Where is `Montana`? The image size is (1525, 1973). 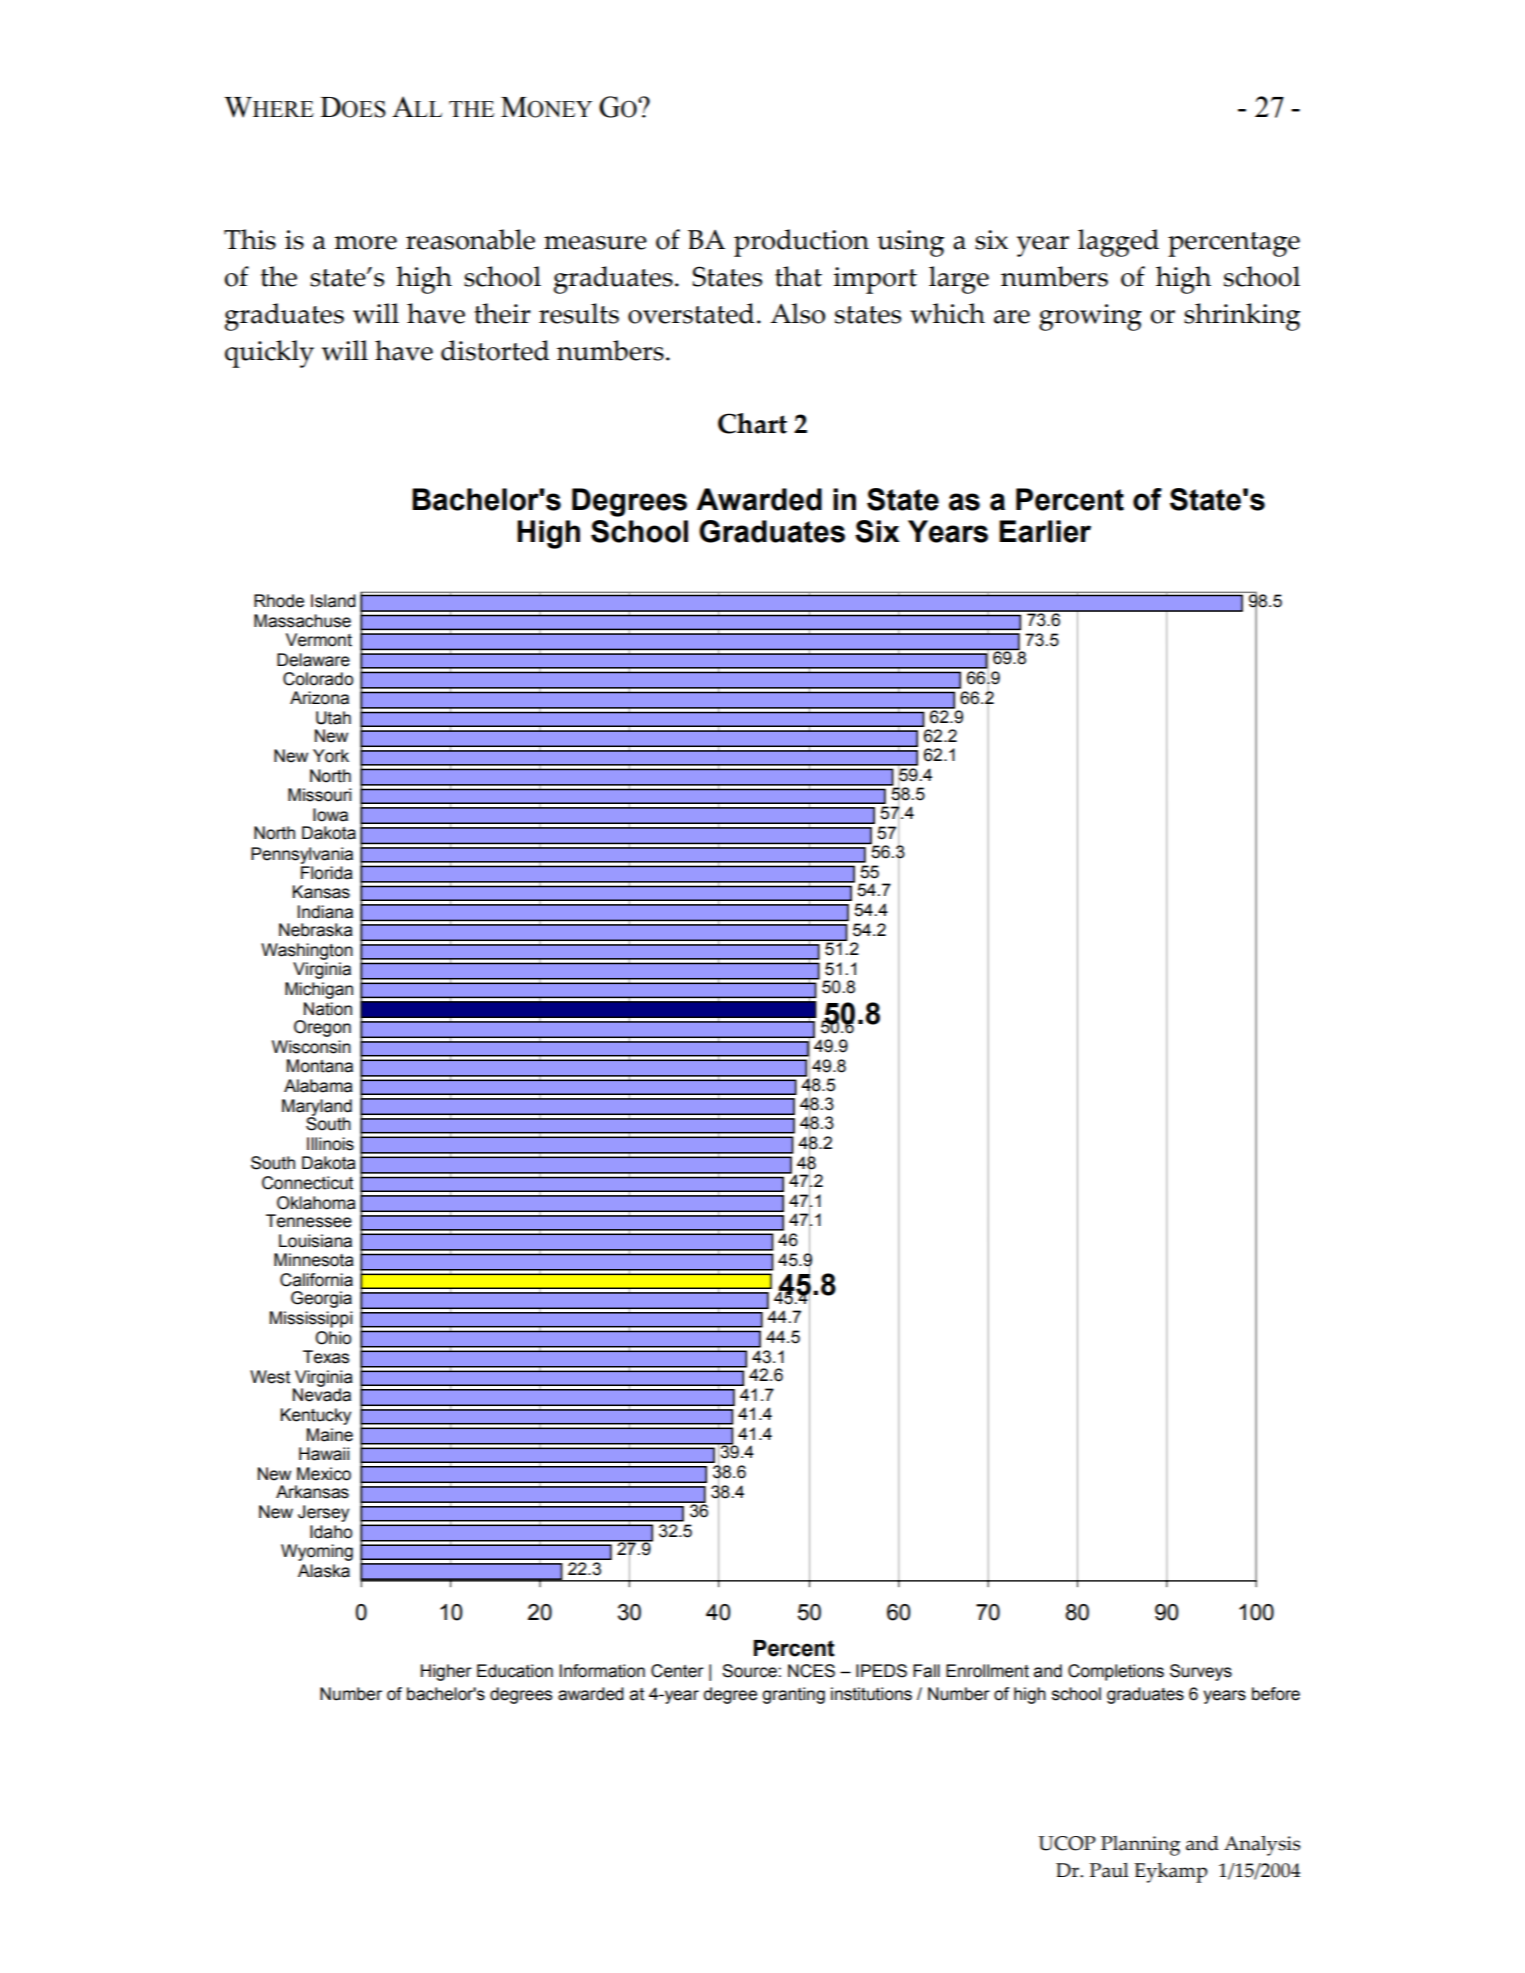
Montana is located at coordinates (320, 1066).
